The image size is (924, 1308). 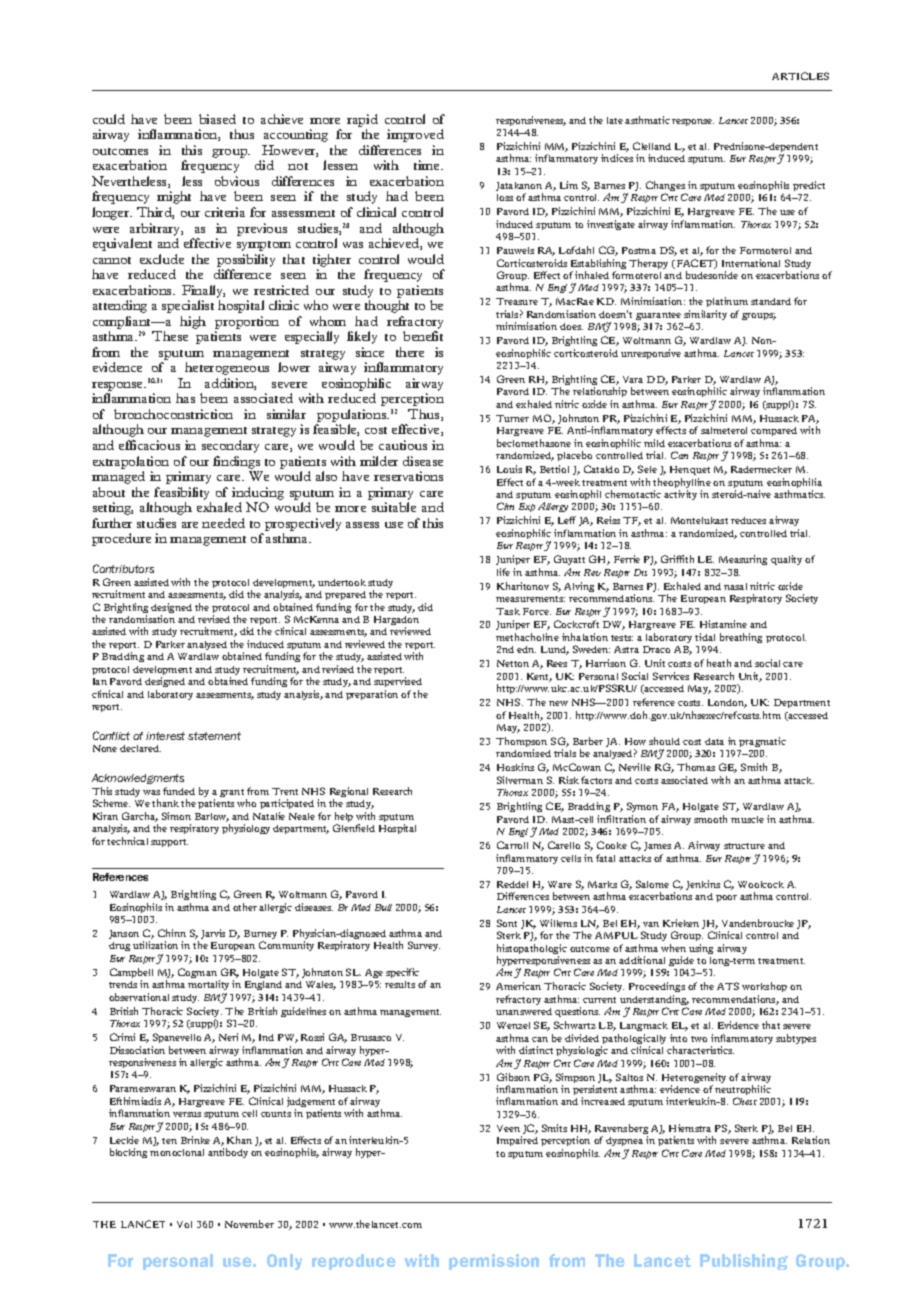 What do you see at coordinates (184, 1224) in the screenshot?
I see `Vol` at bounding box center [184, 1224].
